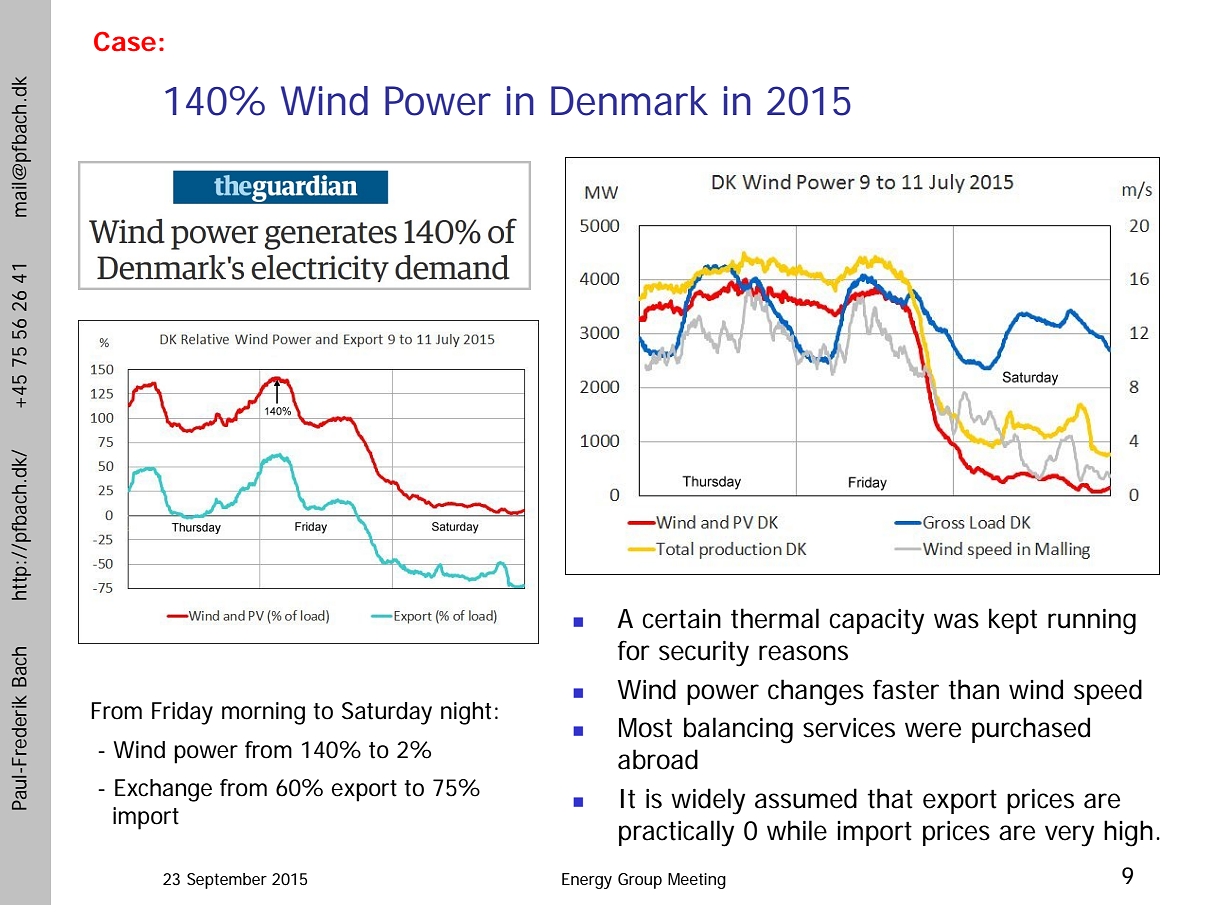  What do you see at coordinates (1069, 836) in the image?
I see `very` at bounding box center [1069, 836].
